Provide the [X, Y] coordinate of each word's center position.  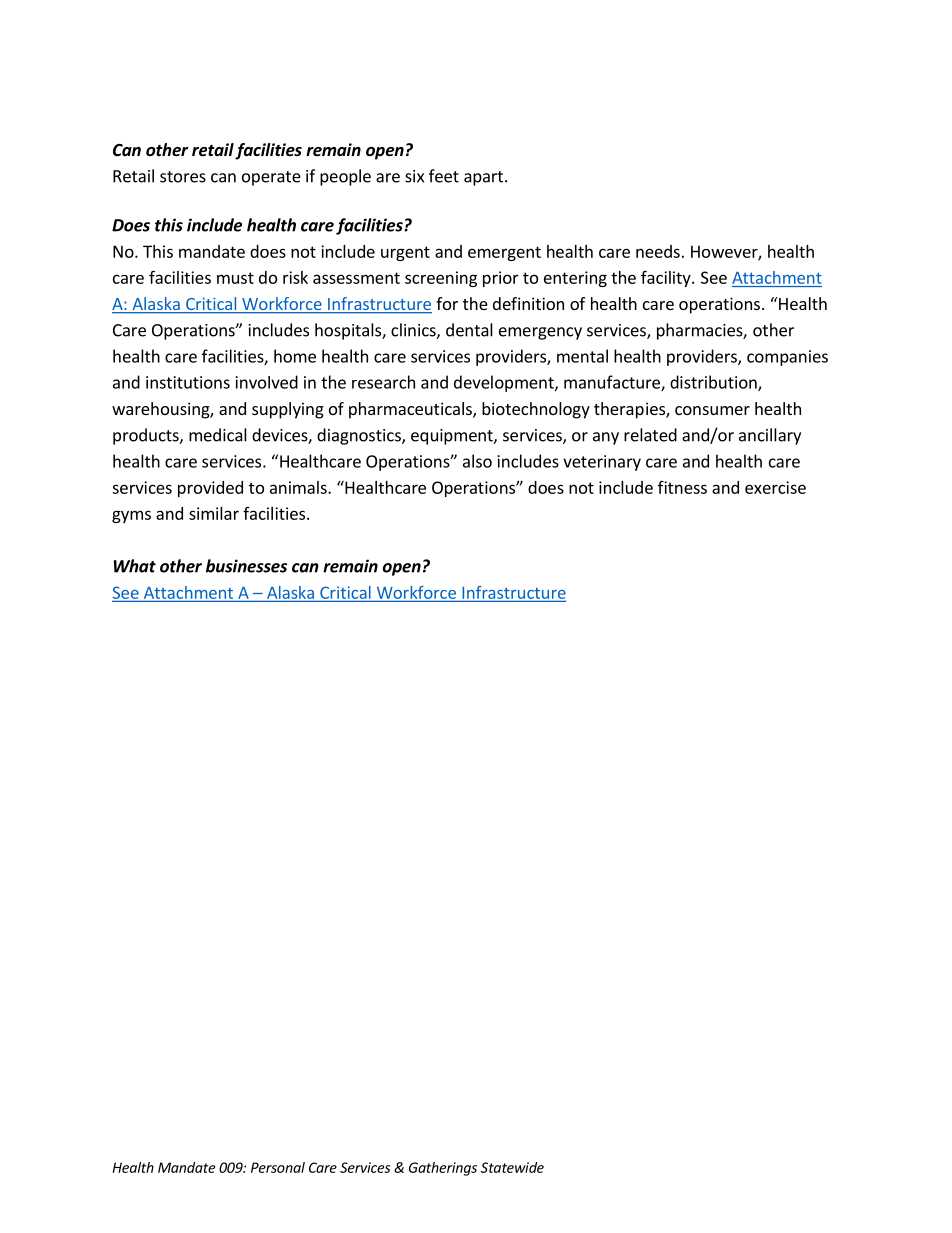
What [135, 566]
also [477, 461]
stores [183, 177]
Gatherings [443, 1169]
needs [658, 251]
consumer [712, 410]
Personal [278, 1167]
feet [444, 176]
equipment [453, 437]
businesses [246, 566]
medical [218, 435]
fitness [682, 487]
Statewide [512, 1167]
